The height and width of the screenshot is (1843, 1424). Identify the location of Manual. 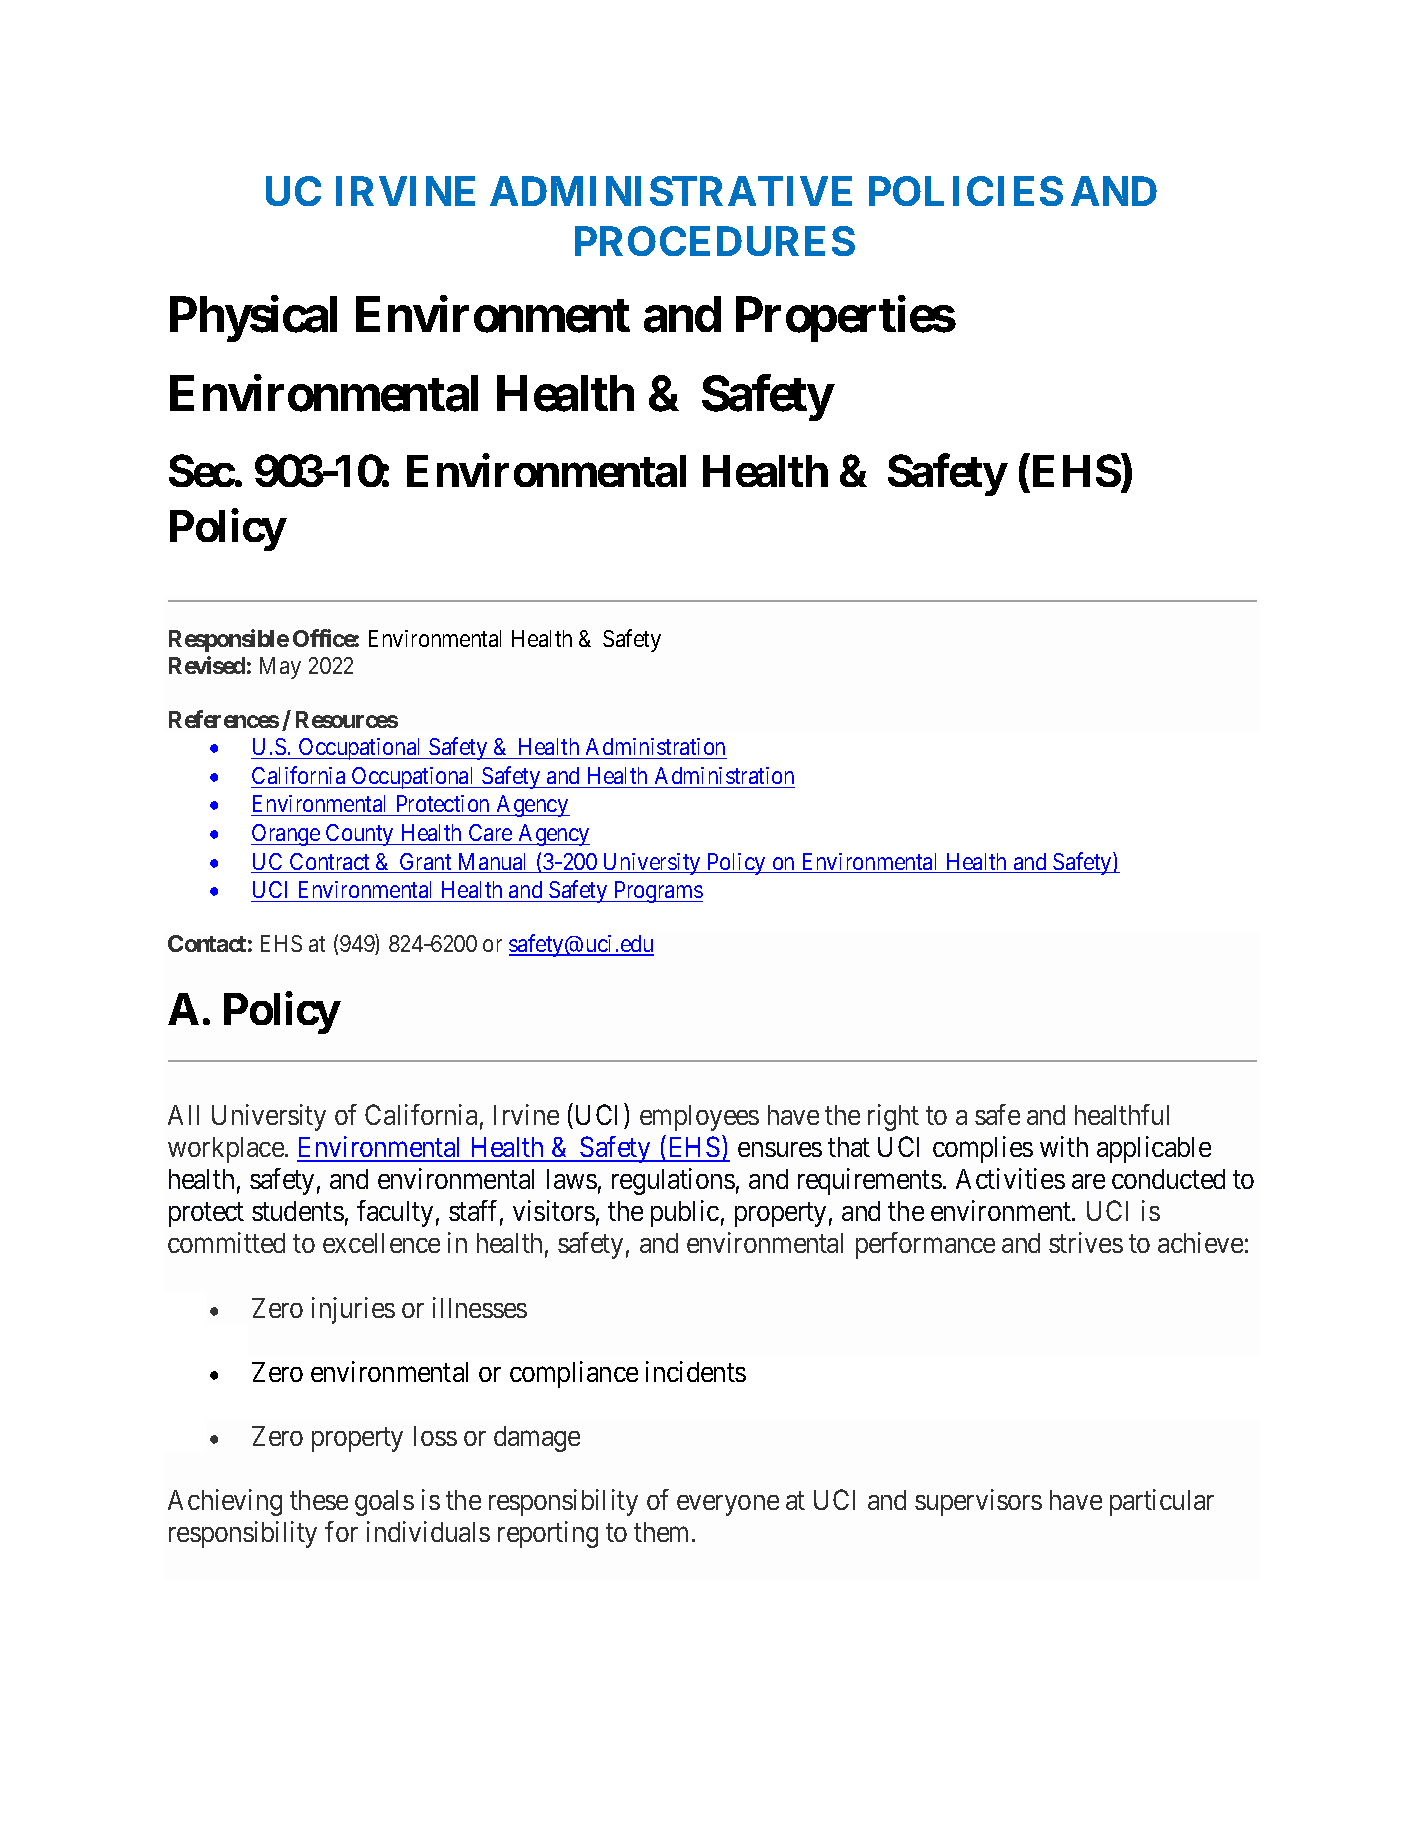
(493, 863).
